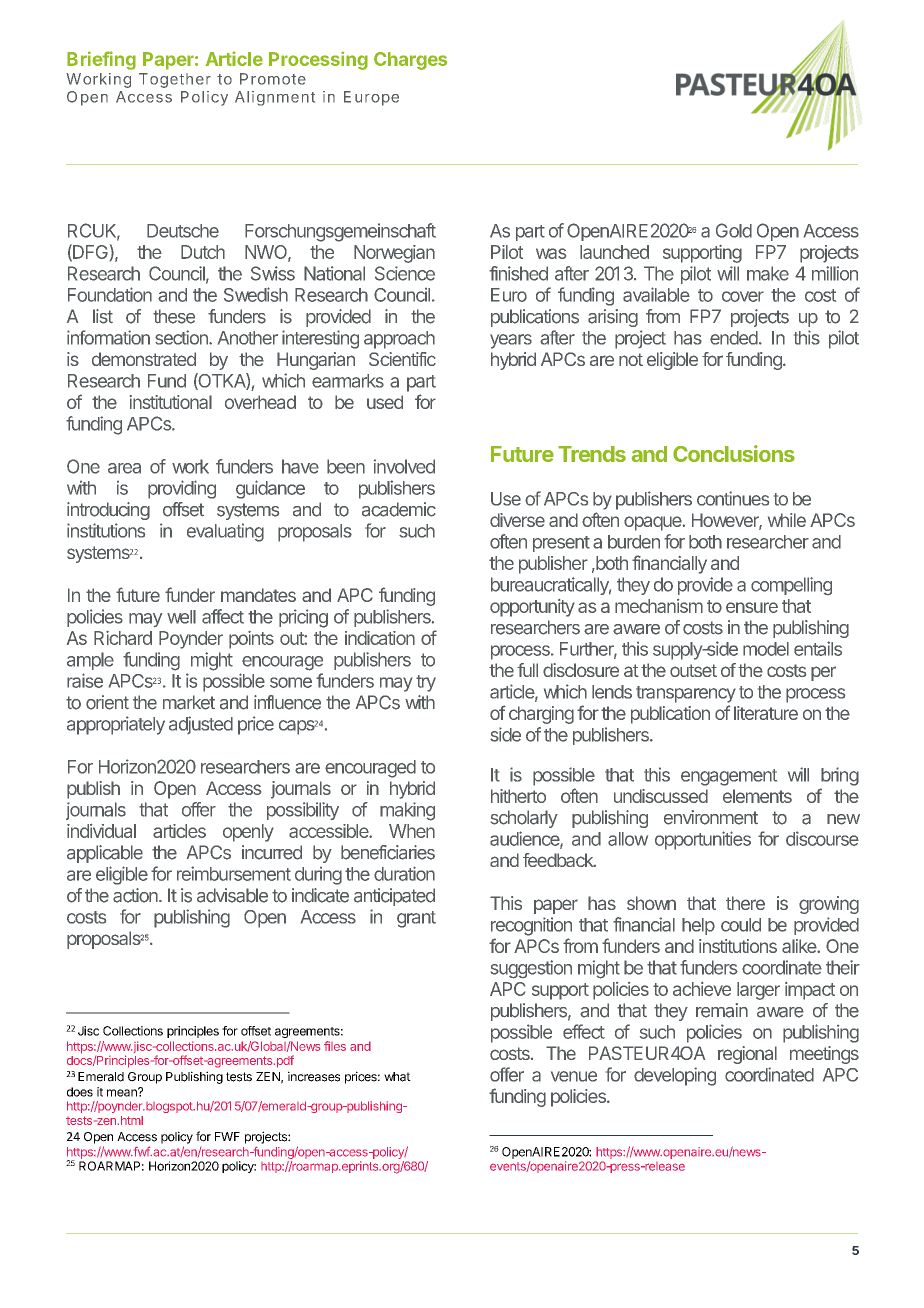 The image size is (924, 1308). What do you see at coordinates (791, 586) in the image?
I see `compelling` at bounding box center [791, 586].
